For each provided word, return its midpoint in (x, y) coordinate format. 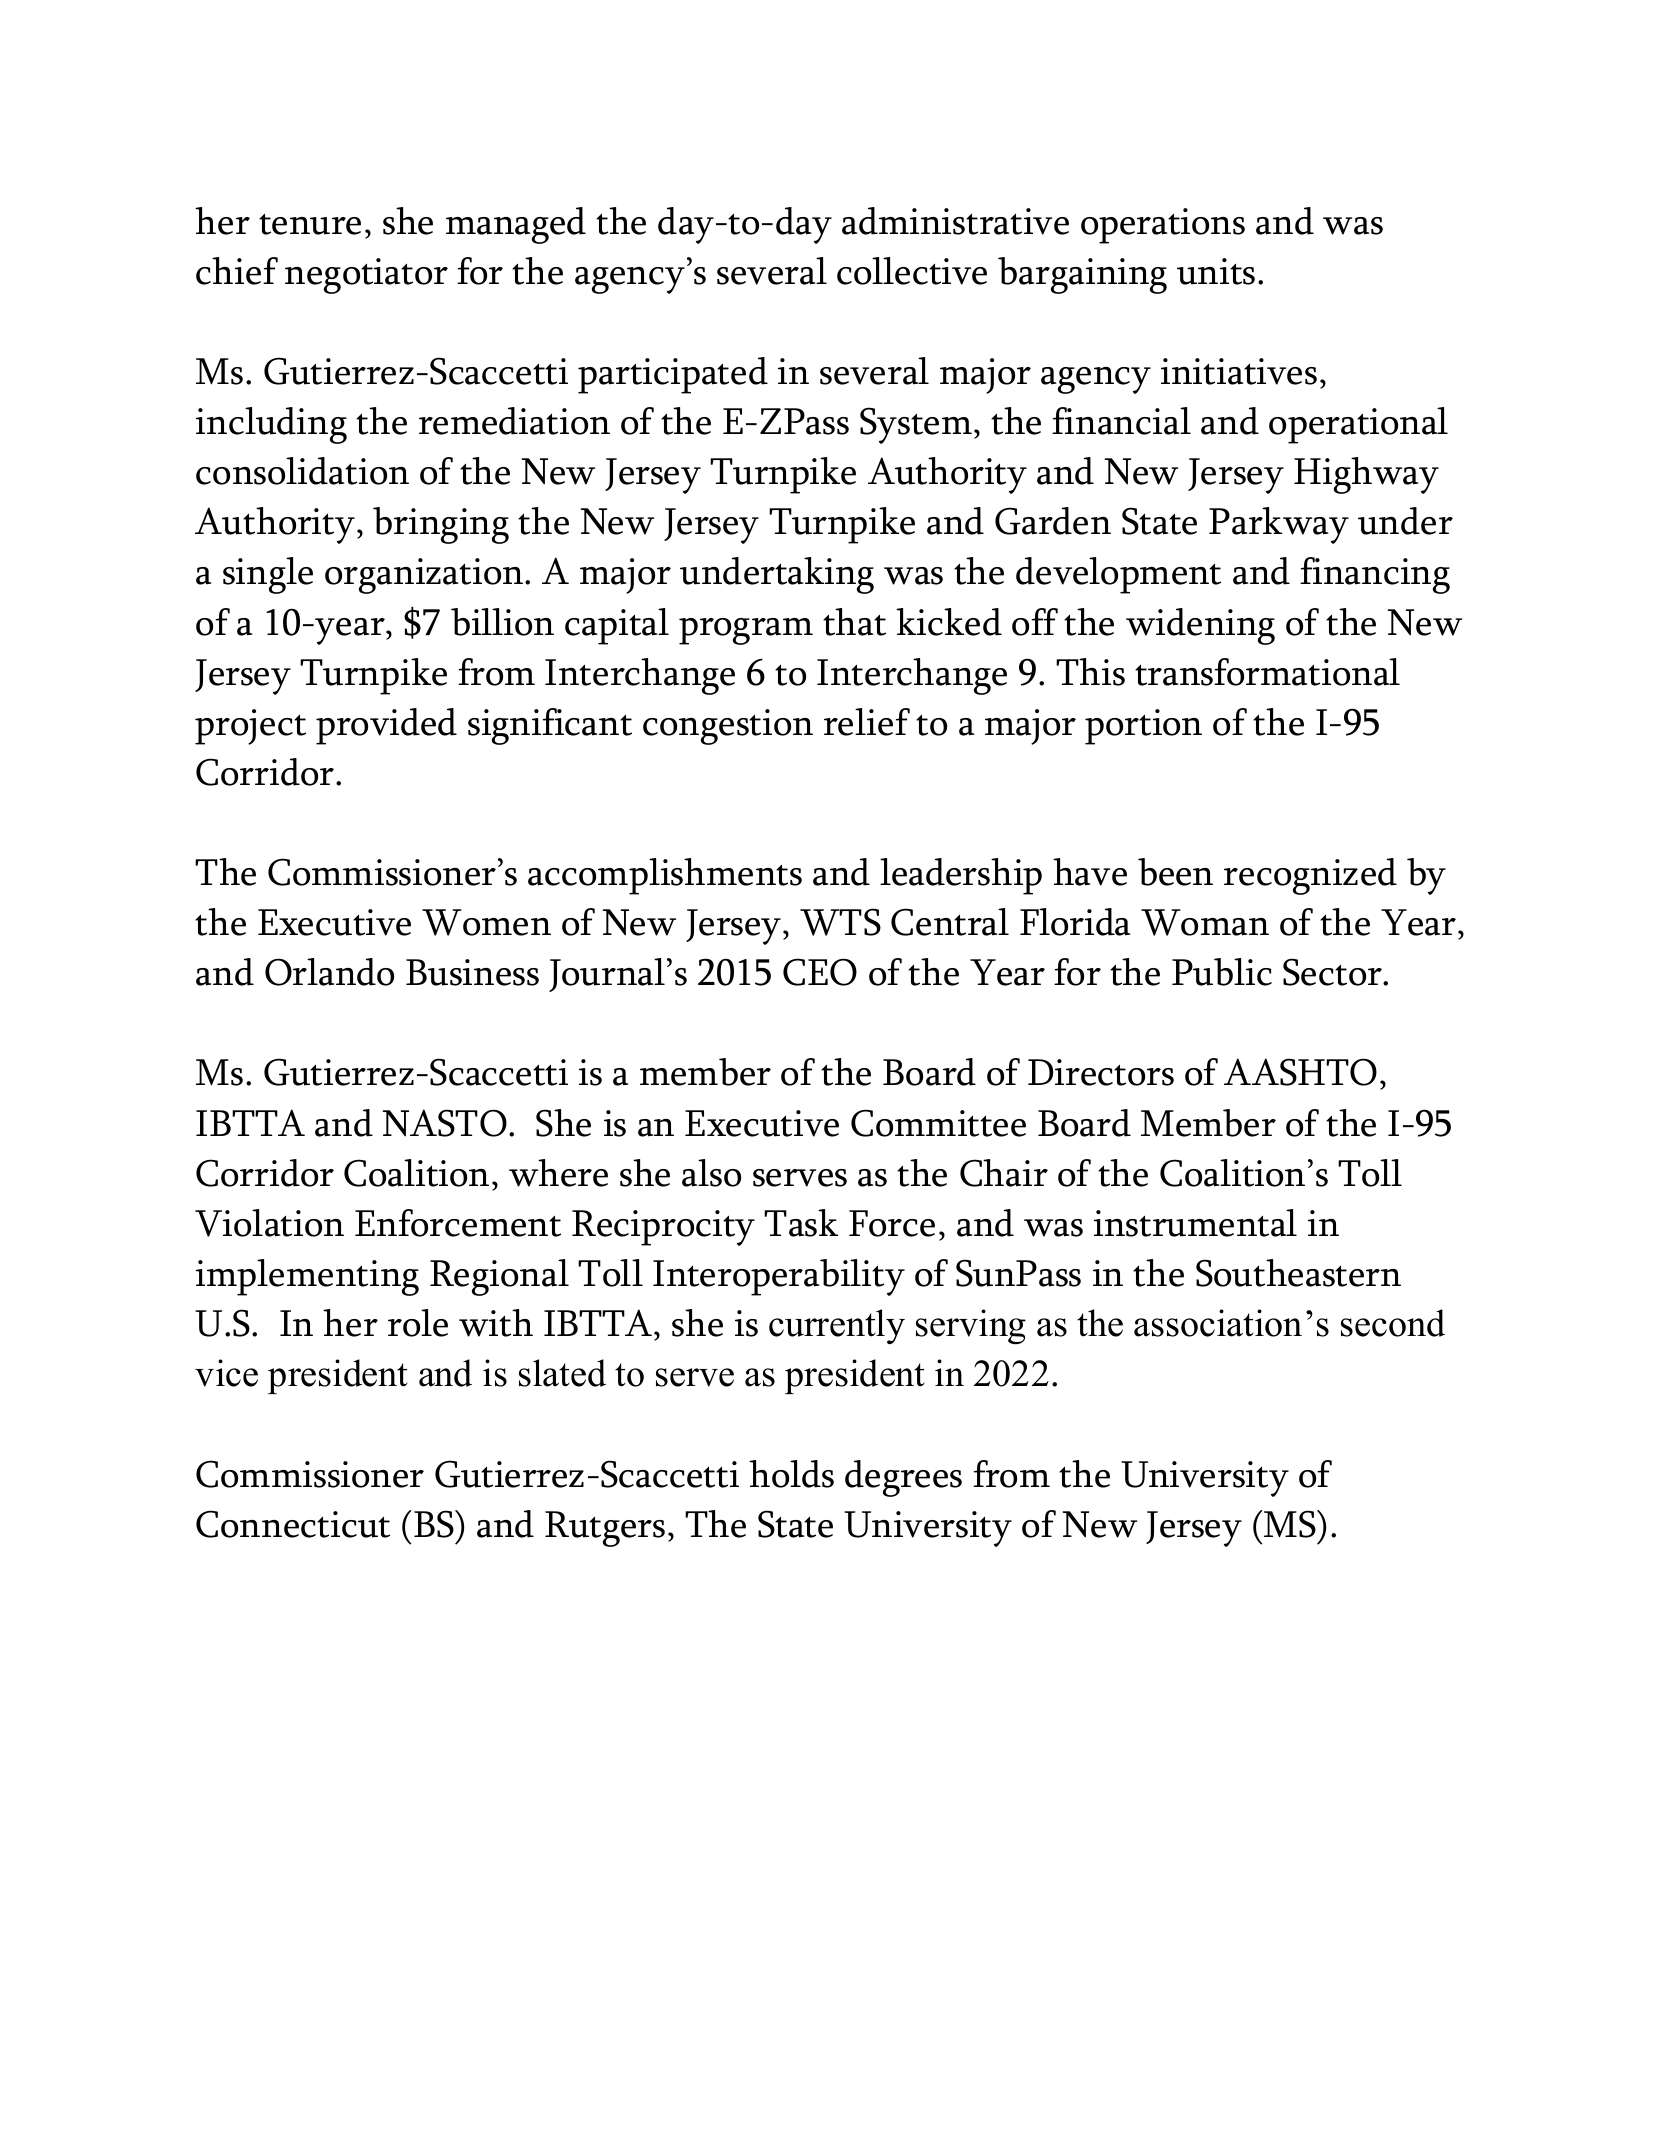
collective (912, 271)
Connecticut (293, 1524)
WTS (840, 922)
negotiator (366, 276)
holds (791, 1474)
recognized (1310, 876)
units (1216, 271)
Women (486, 922)
